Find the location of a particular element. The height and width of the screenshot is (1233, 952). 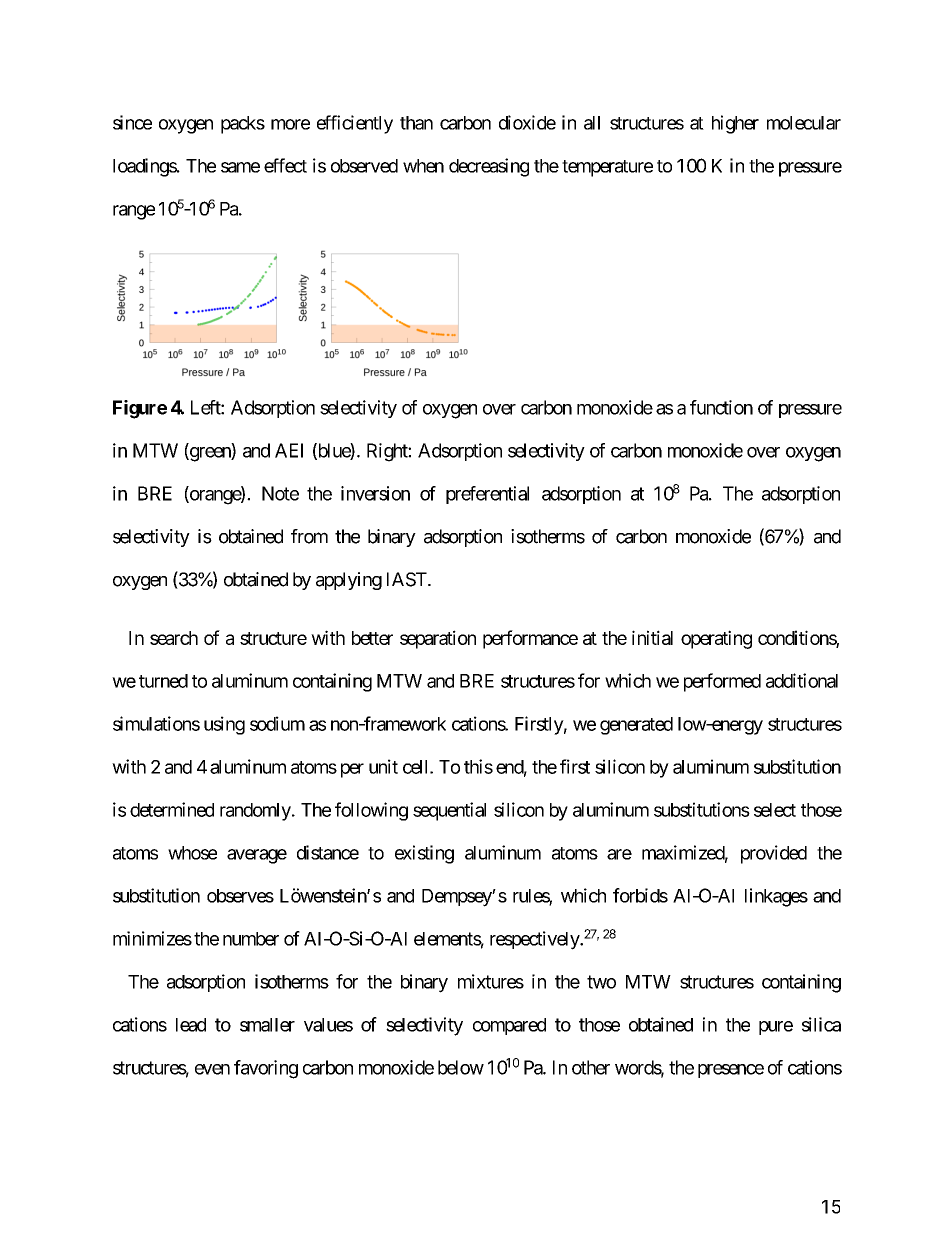

effect is located at coordinates (285, 165).
